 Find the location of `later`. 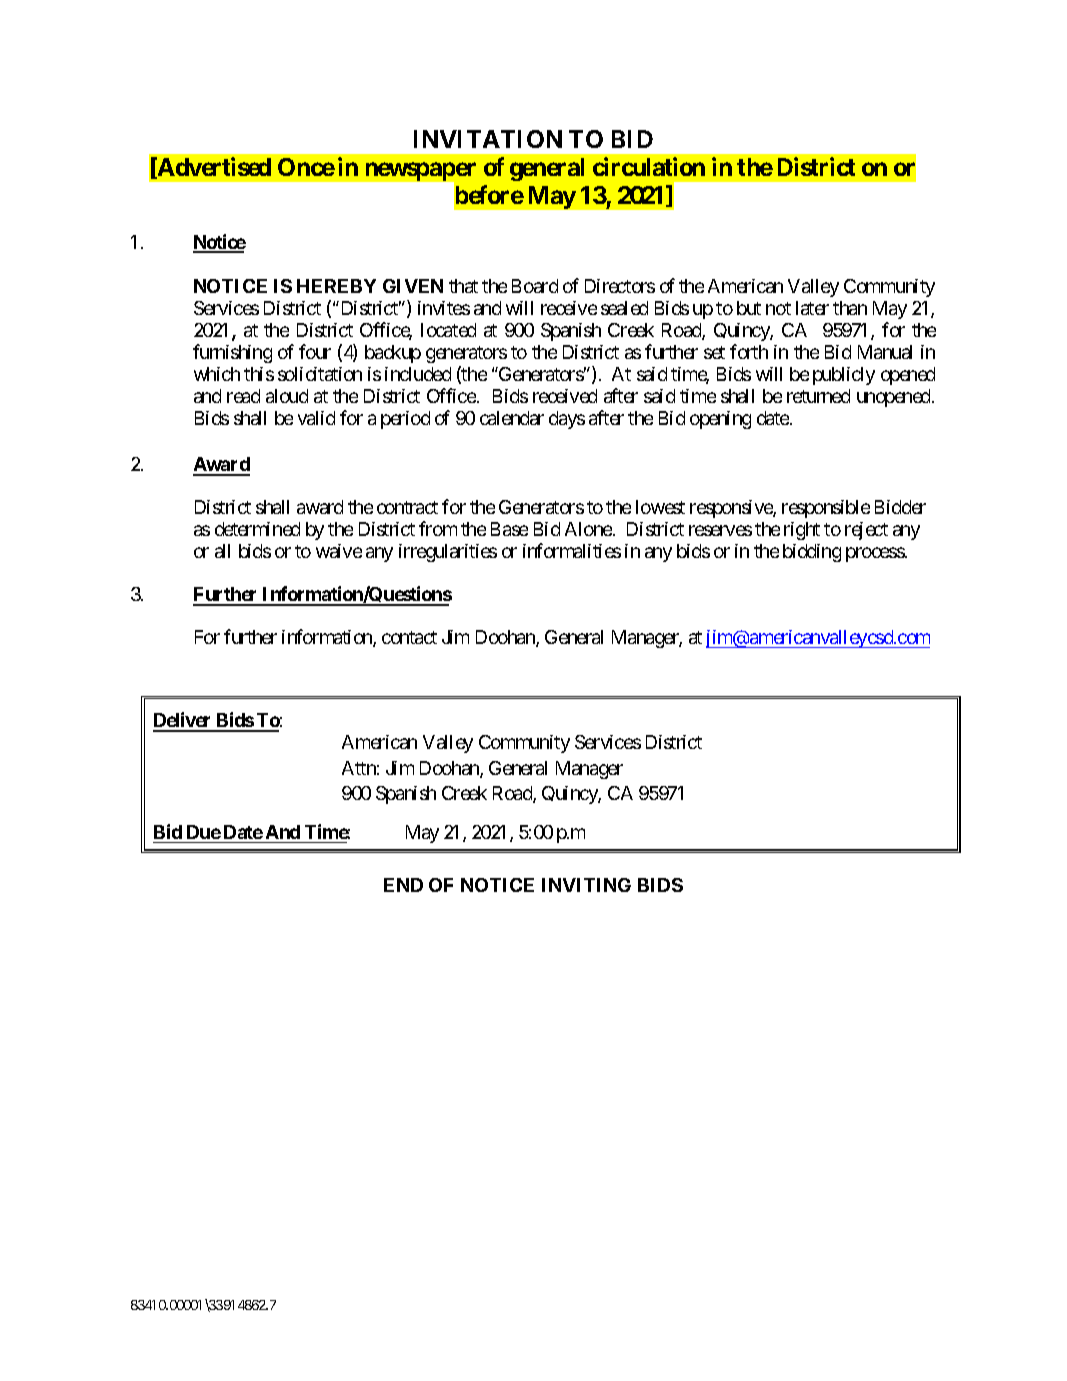

later is located at coordinates (812, 308).
